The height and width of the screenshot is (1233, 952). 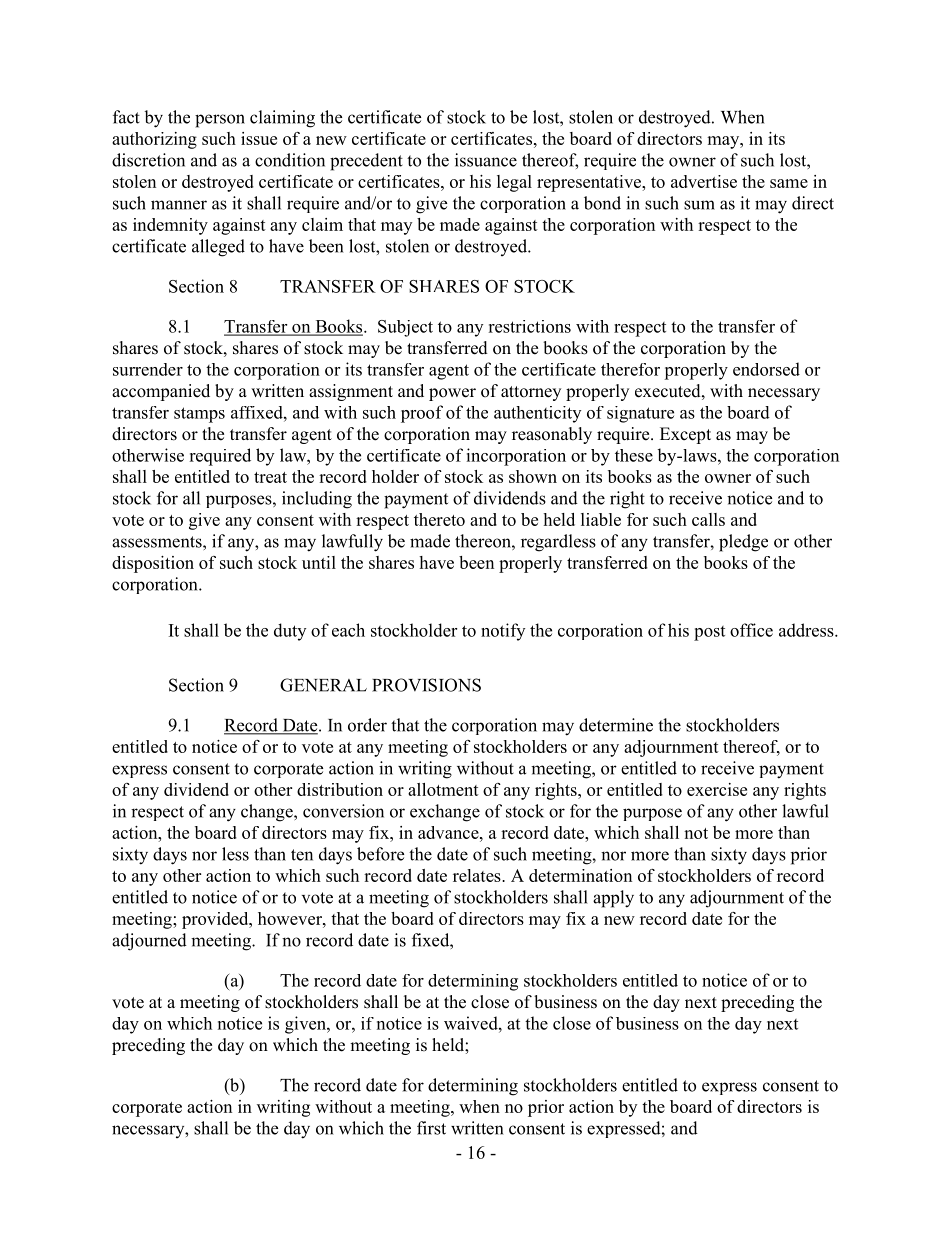 What do you see at coordinates (291, 918) in the screenshot?
I see `however` at bounding box center [291, 918].
